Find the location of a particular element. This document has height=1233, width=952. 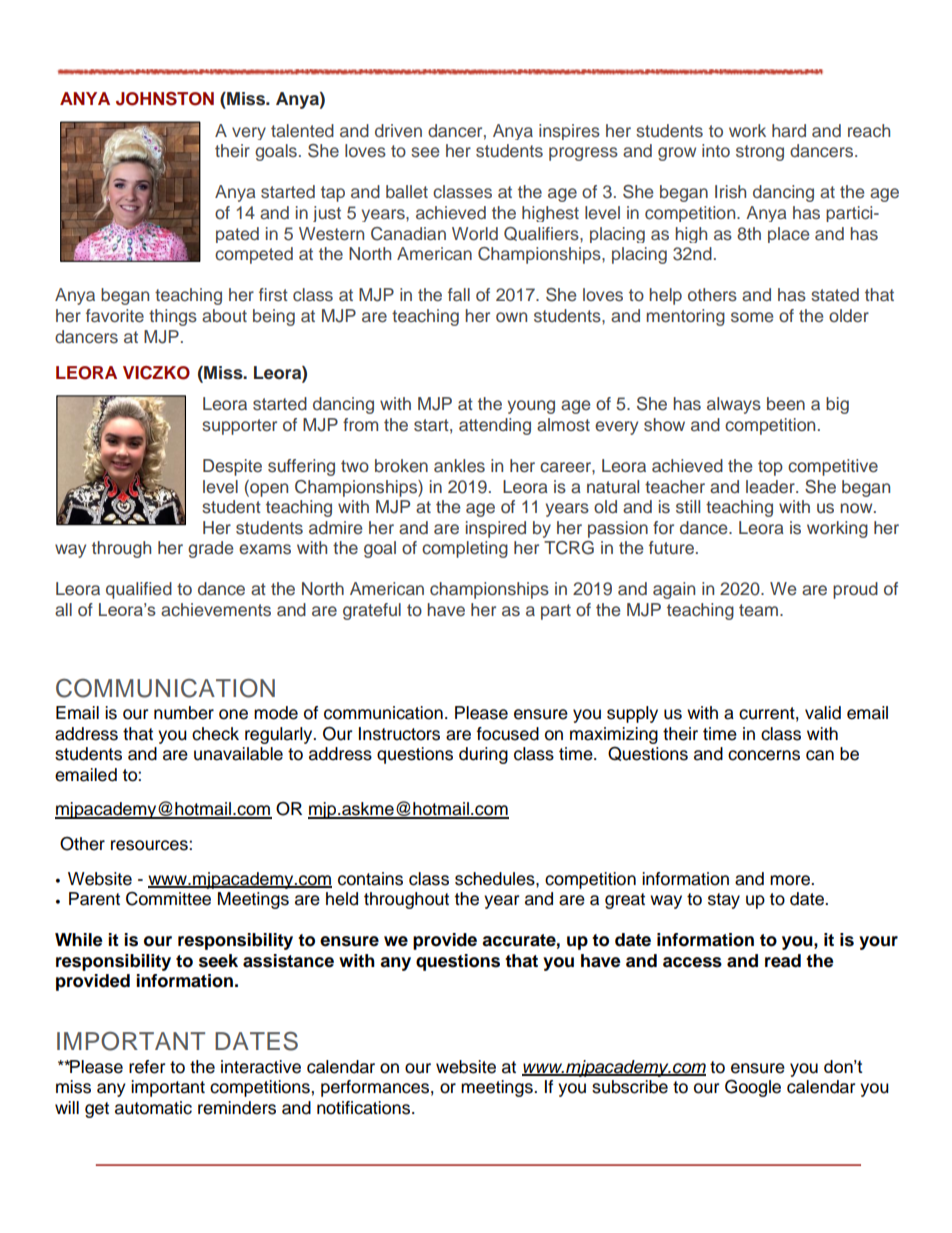

refer is located at coordinates (147, 1067).
